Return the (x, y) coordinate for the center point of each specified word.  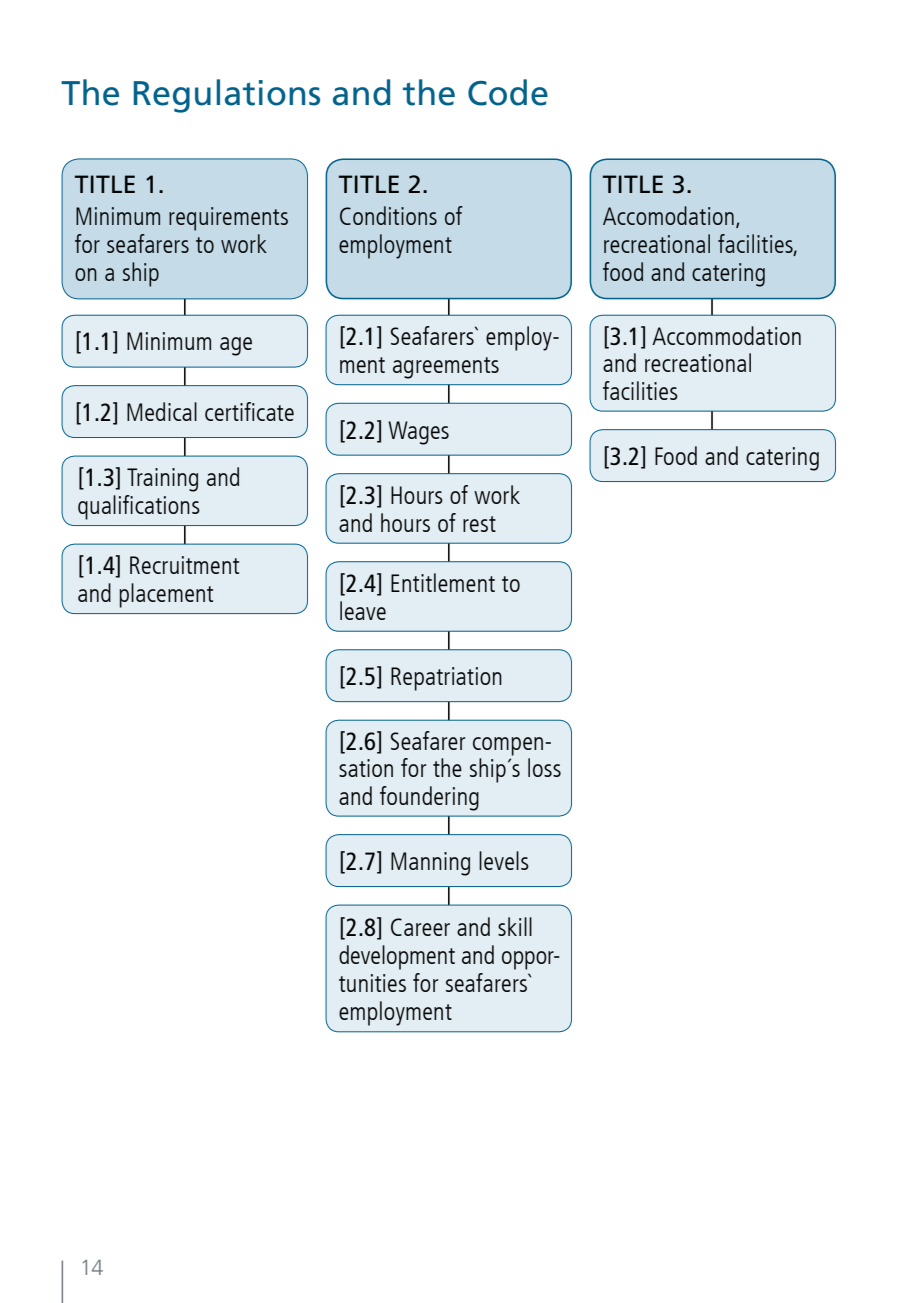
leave (363, 610)
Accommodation (726, 335)
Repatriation (446, 679)
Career (420, 927)
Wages (418, 433)
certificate (249, 411)
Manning (430, 864)
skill (515, 926)
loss (544, 767)
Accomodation (668, 215)
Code (508, 92)
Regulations (227, 96)
